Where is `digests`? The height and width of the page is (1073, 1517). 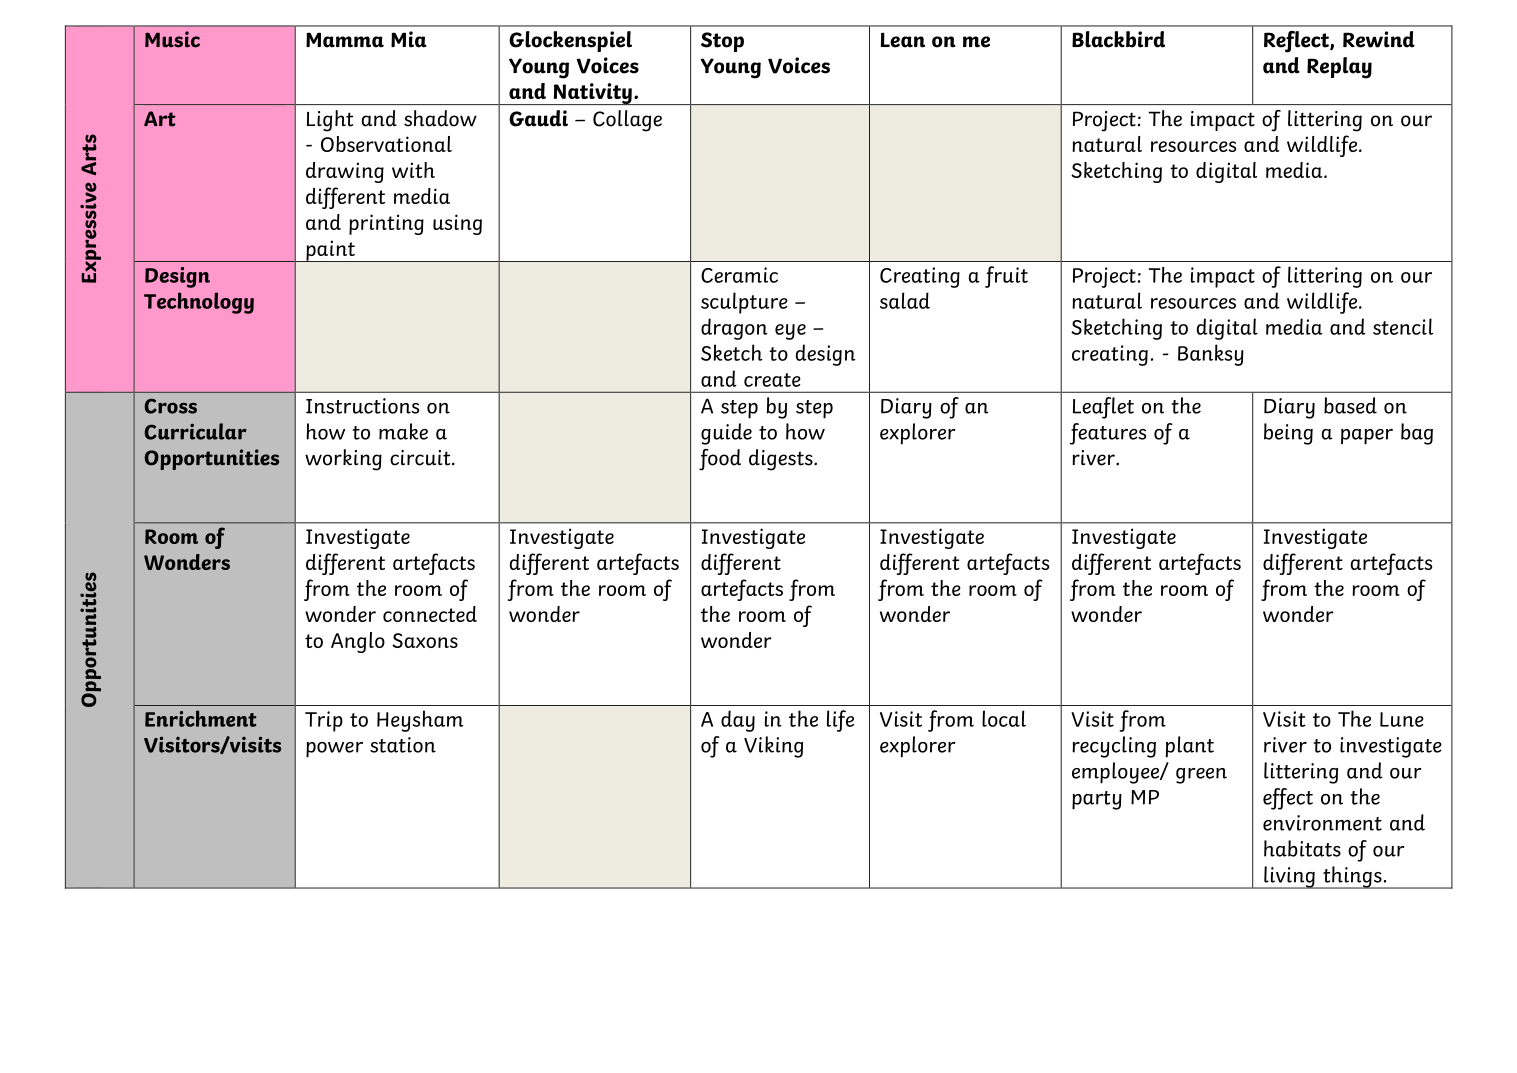 digests is located at coordinates (782, 460).
